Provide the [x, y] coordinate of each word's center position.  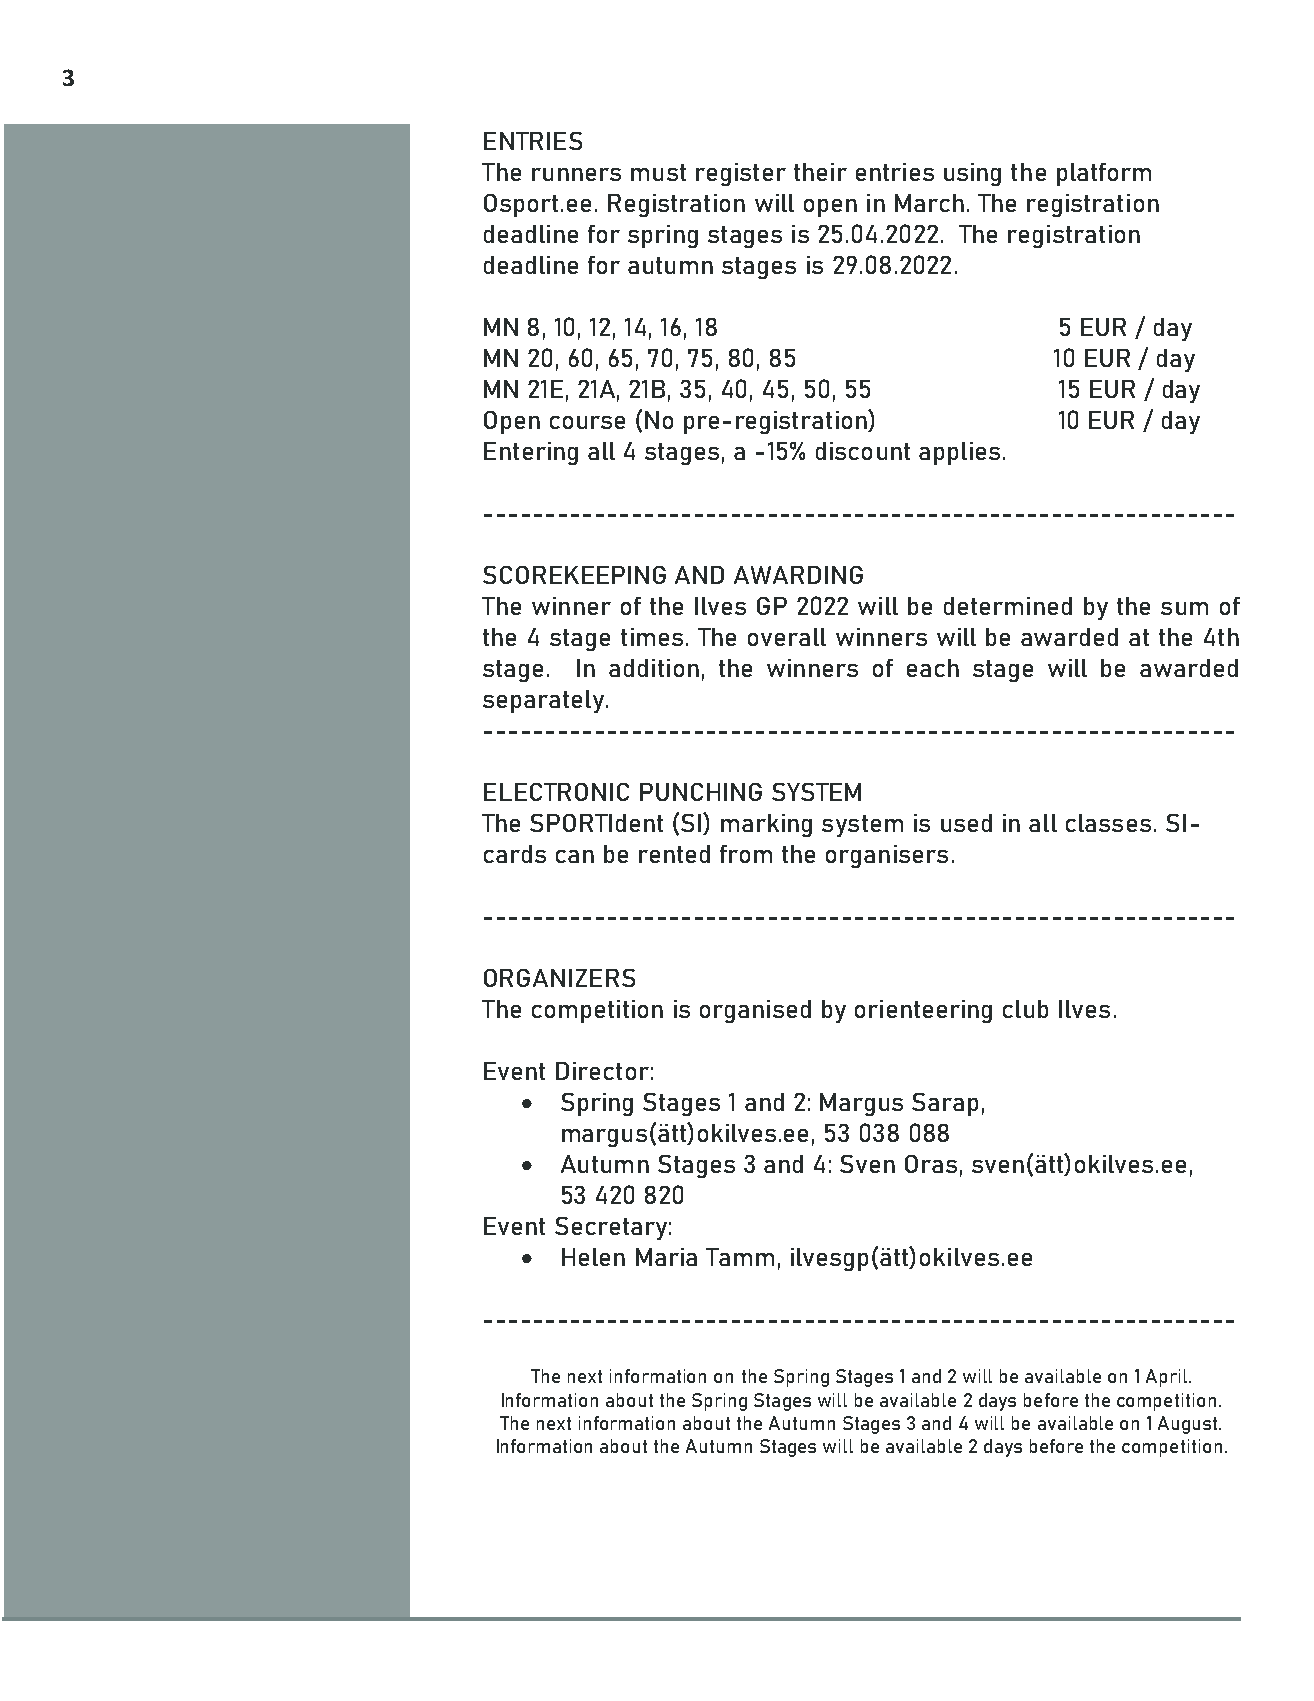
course [587, 422]
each [933, 668]
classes [1108, 823]
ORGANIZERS [559, 978]
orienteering [923, 1011]
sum [1184, 608]
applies [959, 453]
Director [602, 1071]
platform [1104, 174]
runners [576, 174]
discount [863, 451]
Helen [593, 1257]
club [1025, 1009]
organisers [887, 856]
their [820, 172]
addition [654, 668]
